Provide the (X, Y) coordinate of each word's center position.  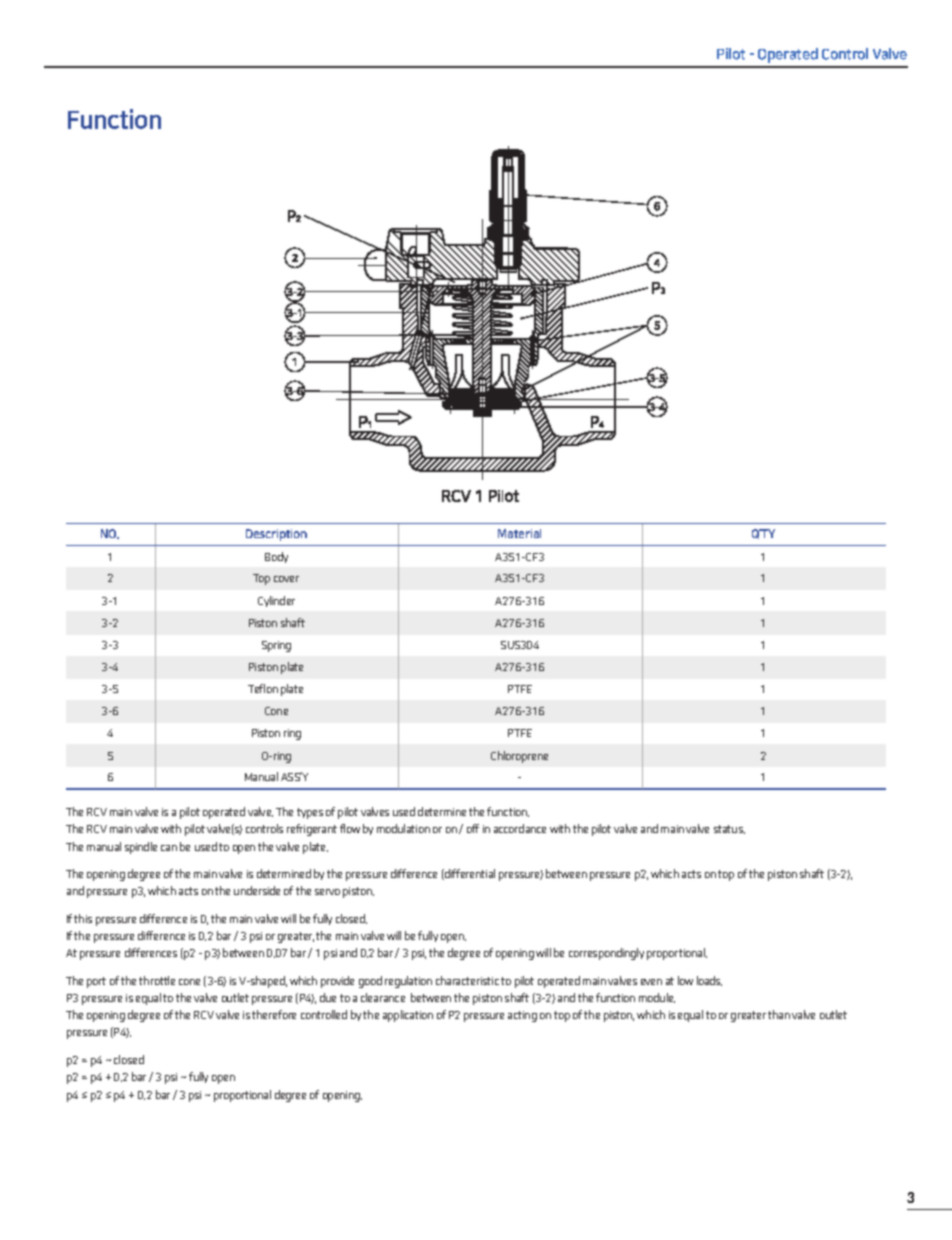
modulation (403, 828)
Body (276, 557)
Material (519, 533)
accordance (520, 828)
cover (286, 579)
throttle (157, 980)
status (729, 829)
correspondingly (606, 954)
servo (327, 892)
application (408, 1016)
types (310, 813)
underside (257, 890)
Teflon (263, 688)
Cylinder (276, 601)
